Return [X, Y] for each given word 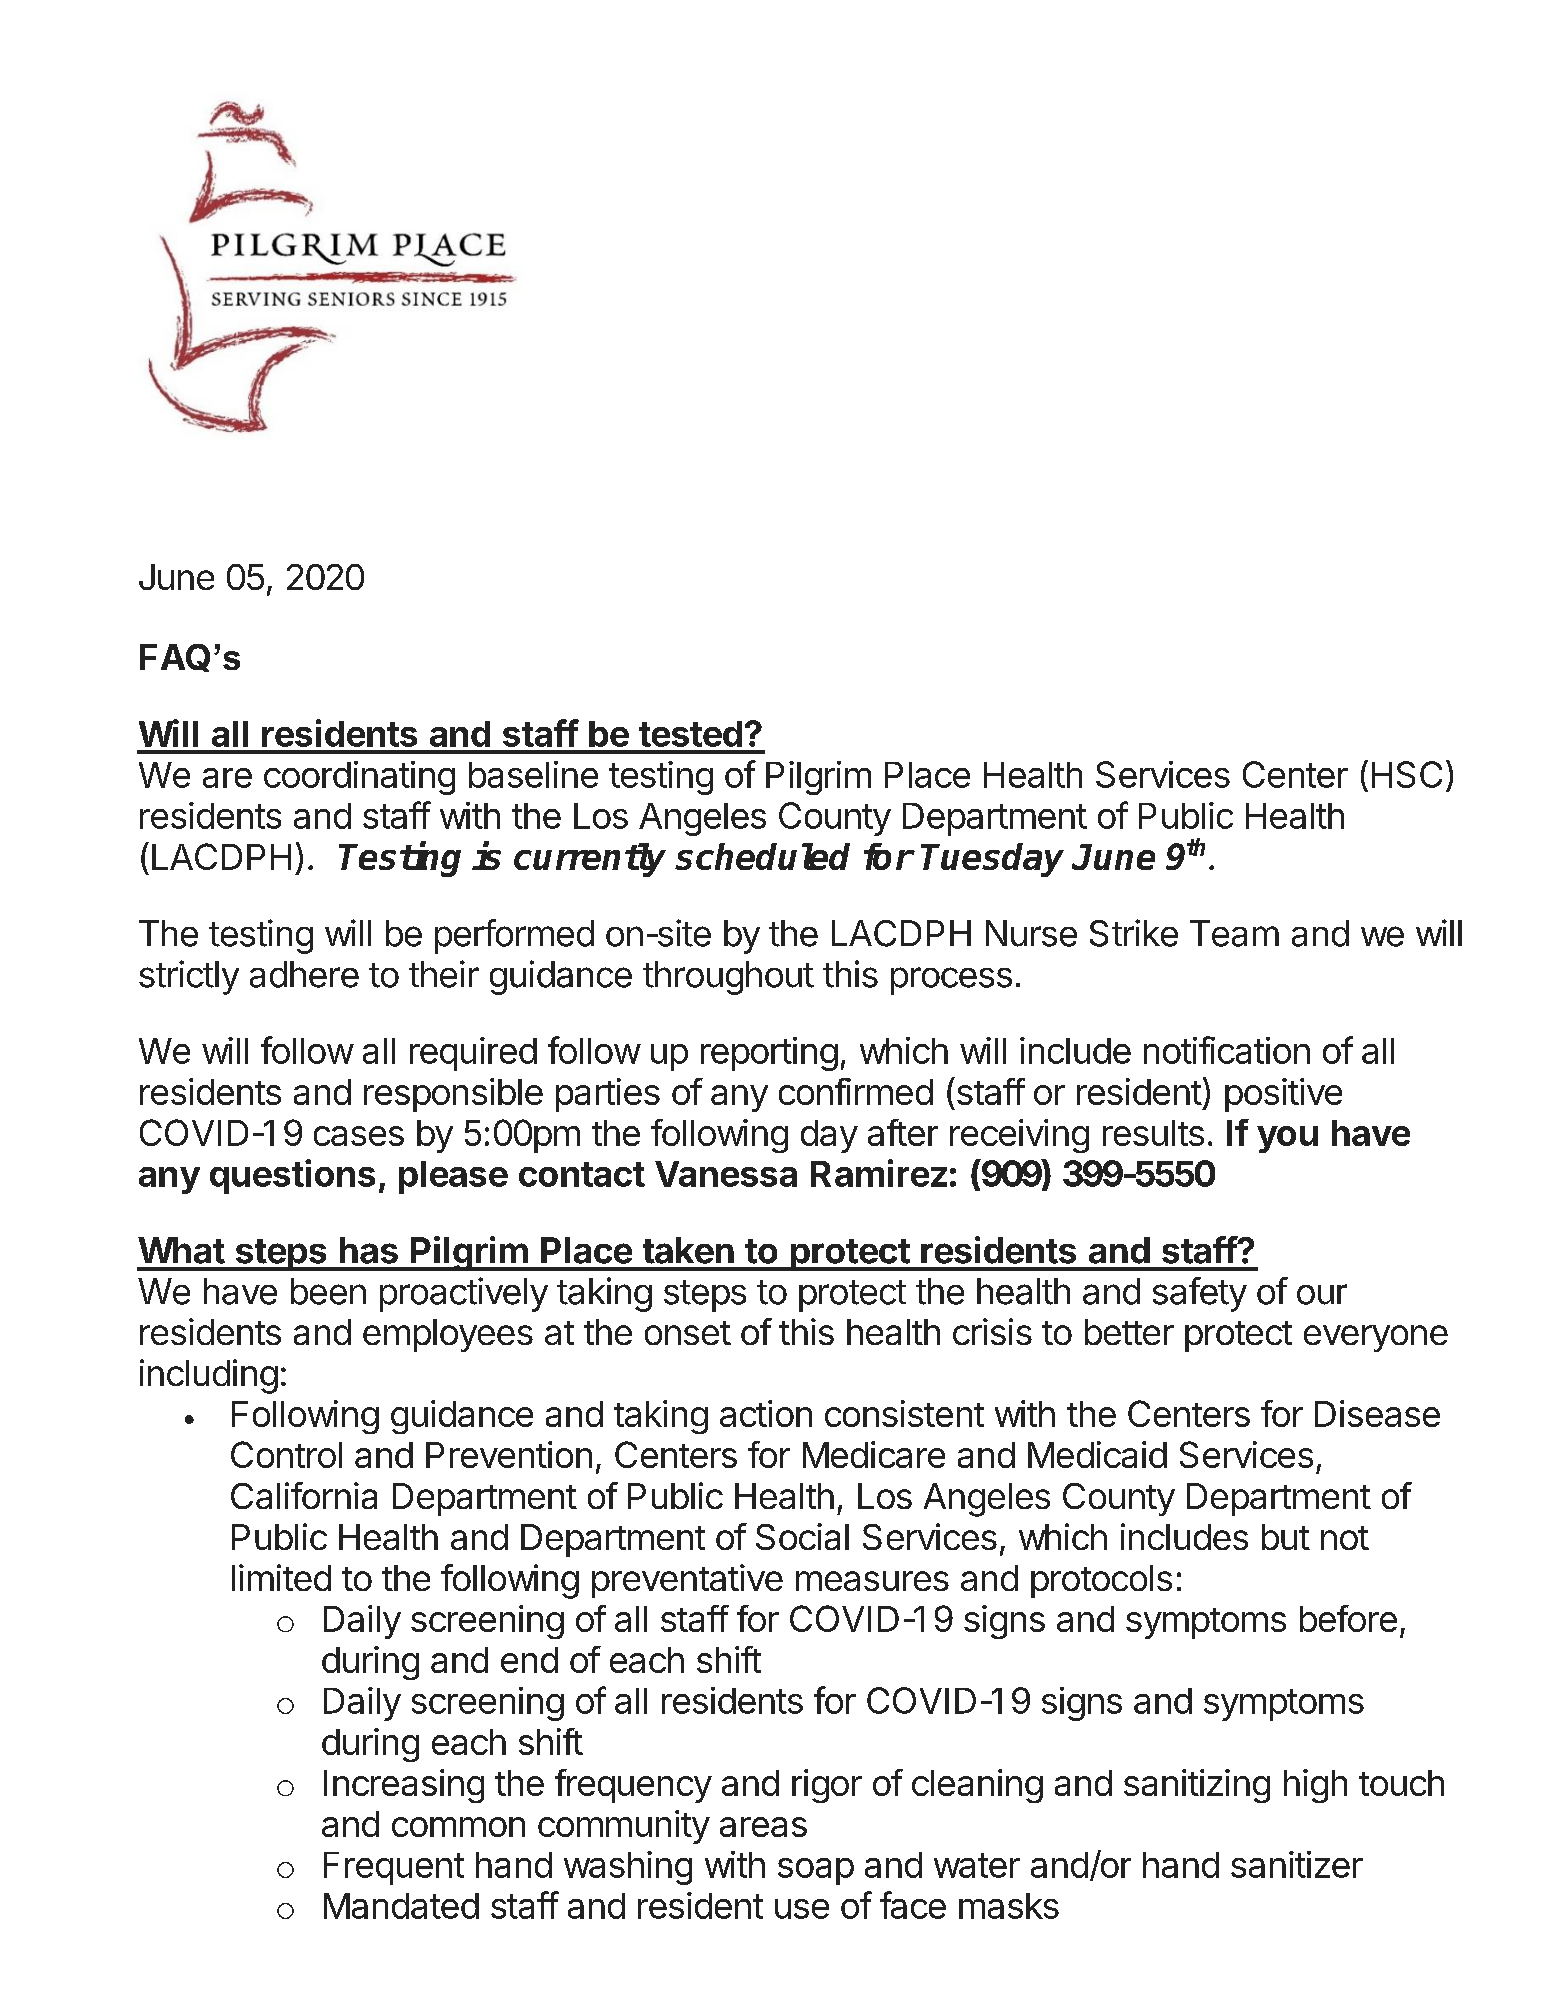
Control [286, 1454]
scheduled [762, 856]
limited [281, 1577]
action [766, 1413]
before [1348, 1618]
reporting [769, 1054]
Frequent [394, 1868]
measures [872, 1581]
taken [688, 1250]
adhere [304, 974]
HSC [1407, 774]
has [369, 1250]
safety [1200, 1294]
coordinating [359, 778]
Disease [1377, 1413]
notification [1227, 1050]
